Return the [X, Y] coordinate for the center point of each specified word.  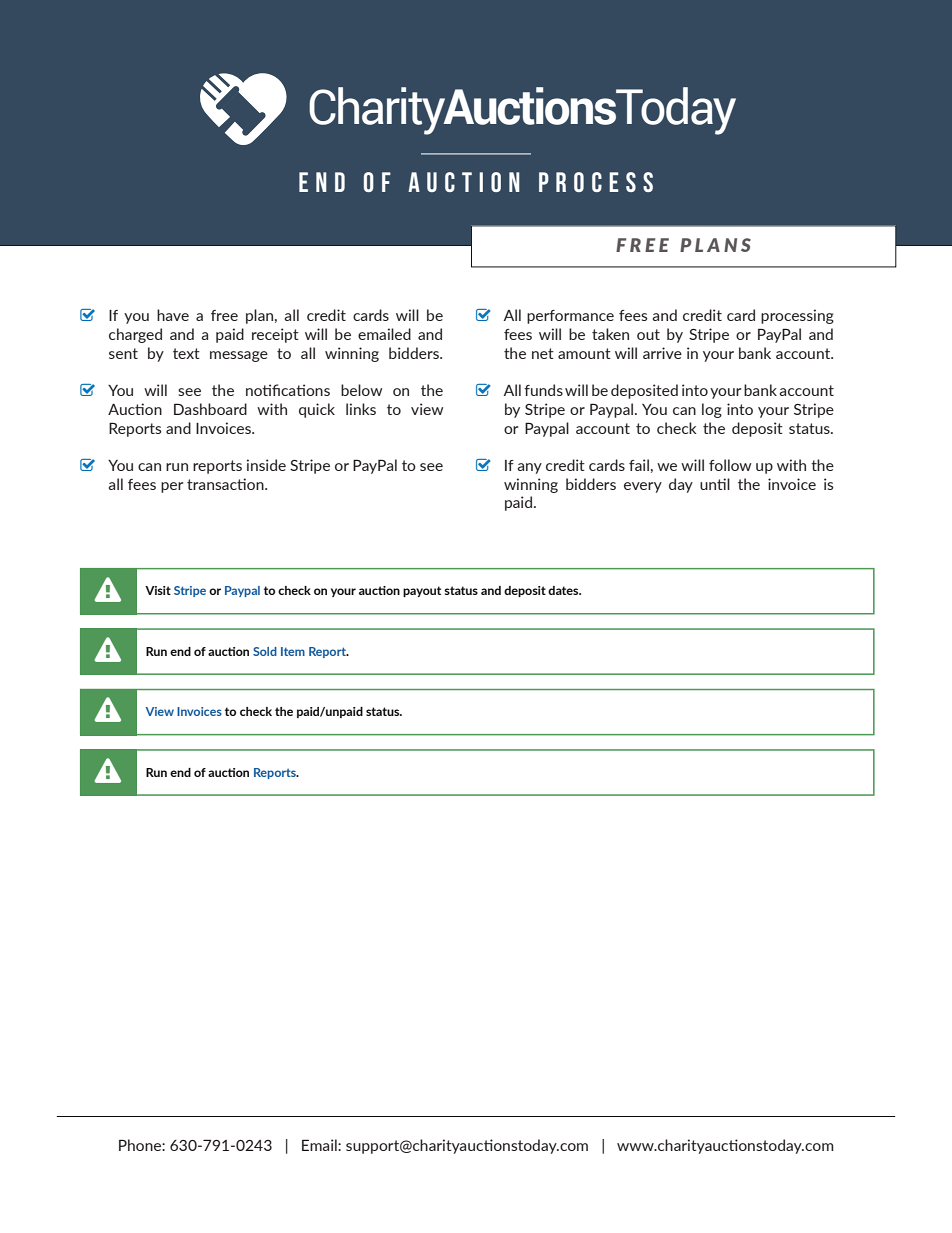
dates [564, 590]
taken [610, 334]
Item [293, 651]
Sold [265, 651]
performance [570, 317]
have [173, 315]
